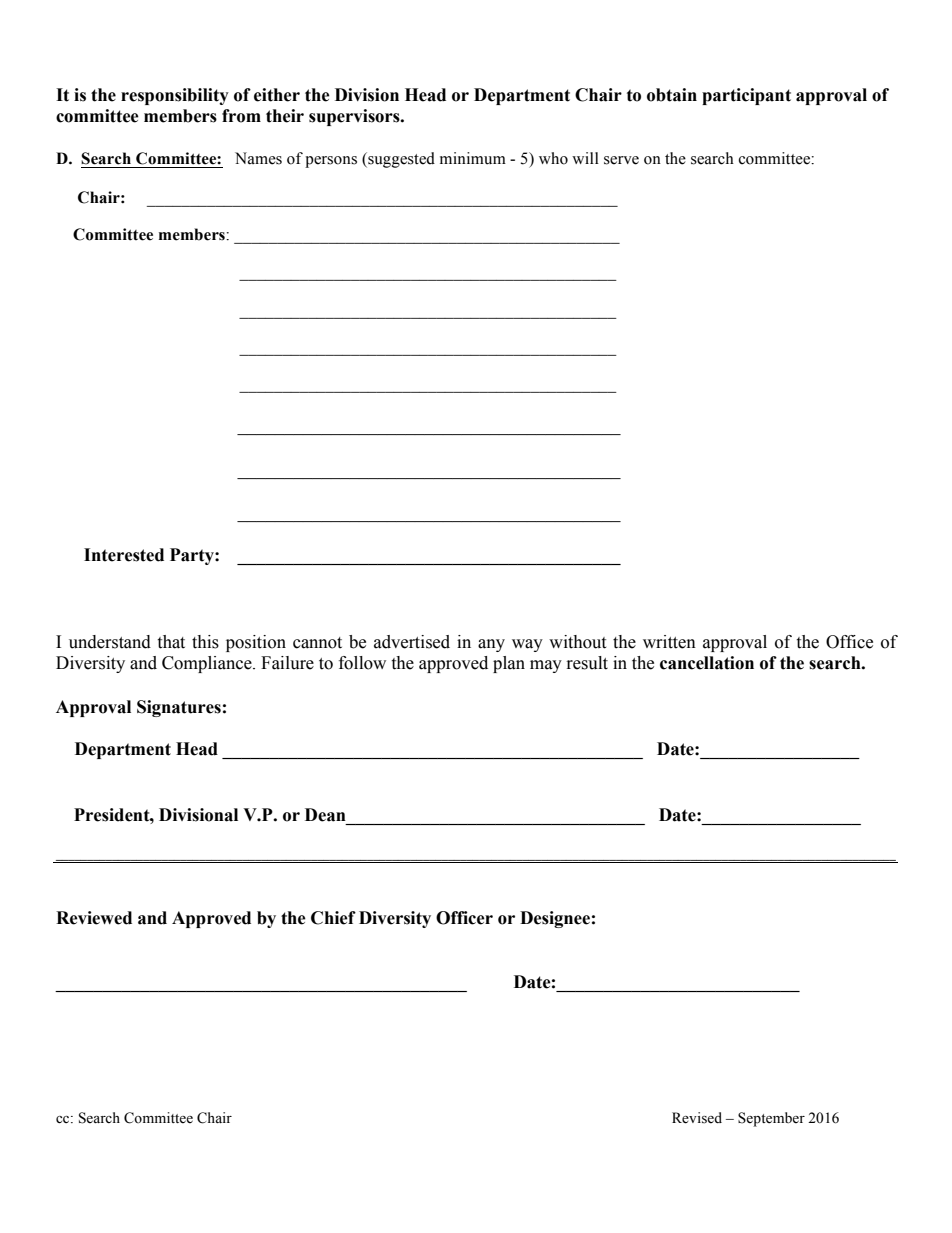 This screenshot has width=952, height=1233. Describe the element at coordinates (171, 642) in the screenshot. I see `that` at that location.
